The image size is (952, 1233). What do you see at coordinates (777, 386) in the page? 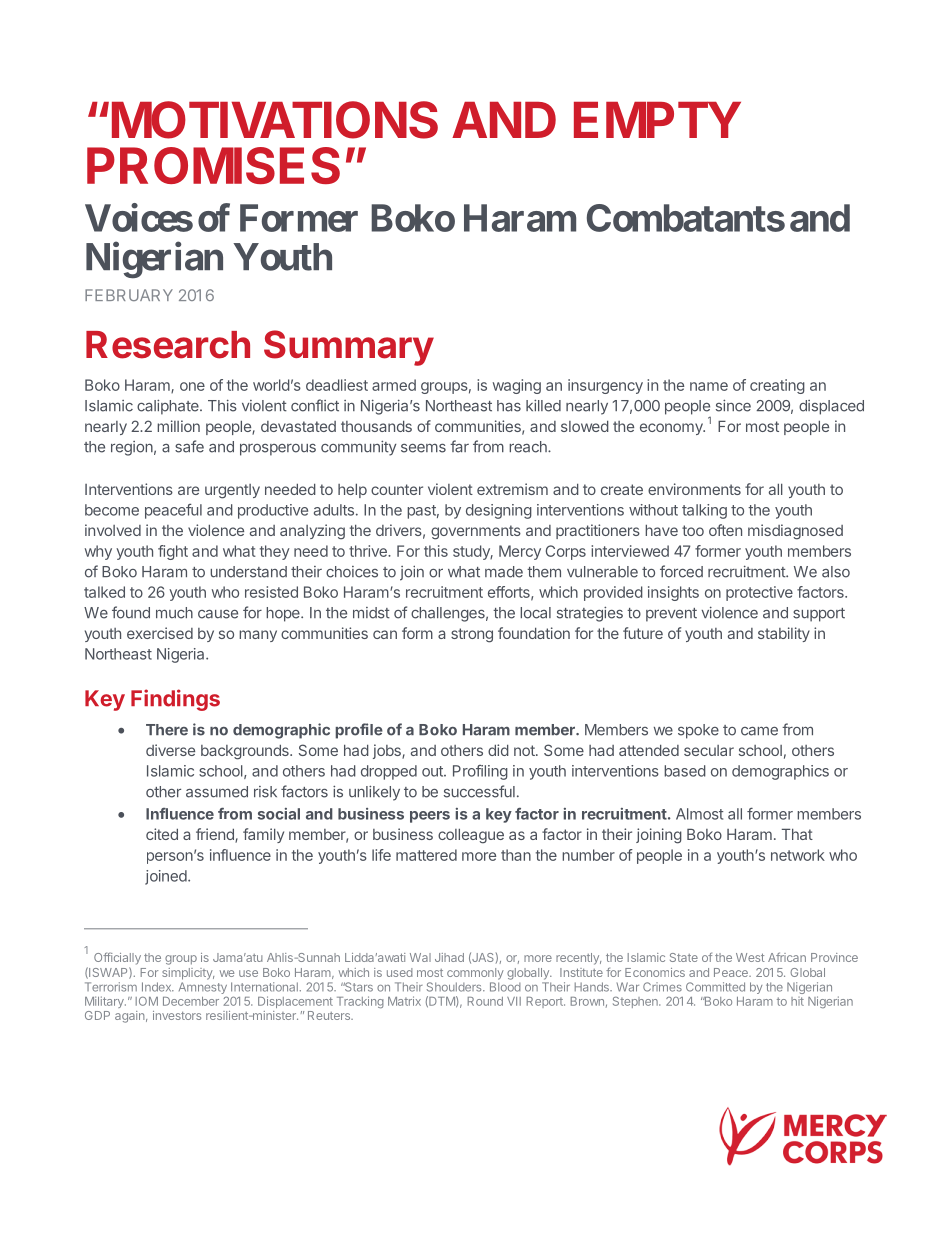
I see `creating` at bounding box center [777, 386].
